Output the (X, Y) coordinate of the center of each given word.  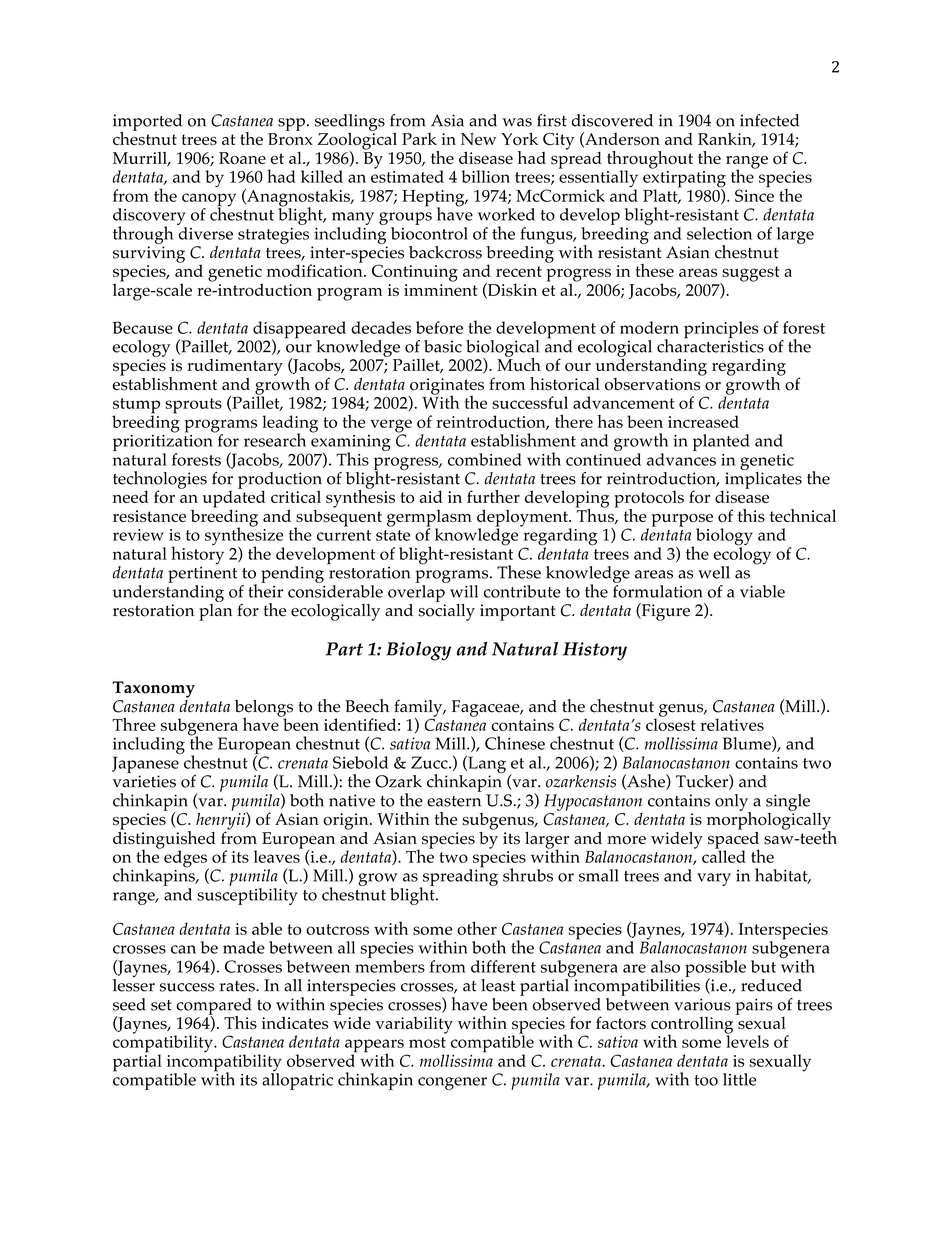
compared (214, 1007)
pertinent (202, 573)
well (714, 572)
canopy (209, 201)
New (479, 139)
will (464, 591)
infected (769, 120)
